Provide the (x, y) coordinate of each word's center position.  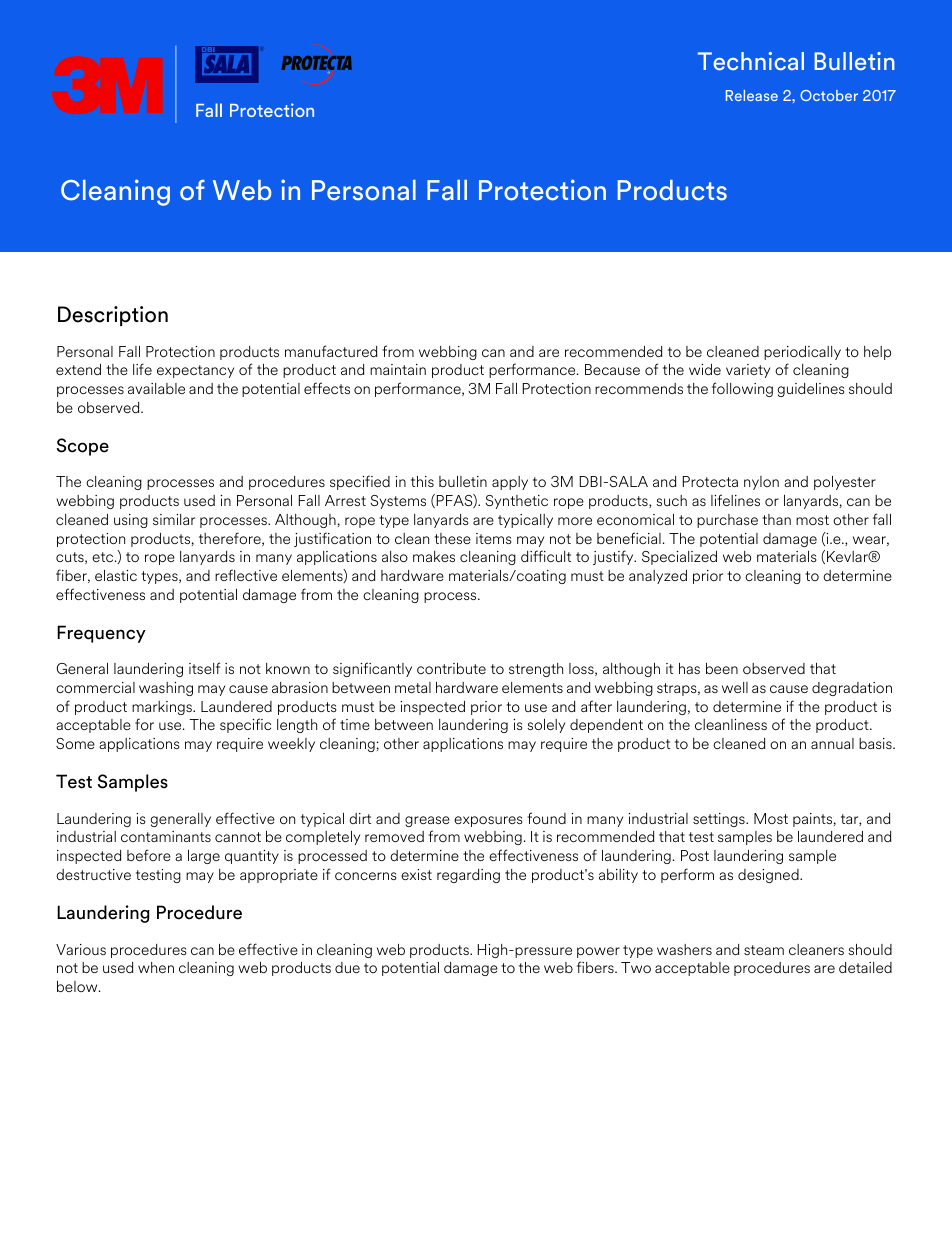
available (156, 388)
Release (752, 95)
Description (113, 316)
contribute (451, 668)
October (829, 95)
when (156, 967)
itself (205, 668)
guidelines (811, 390)
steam (764, 950)
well (735, 687)
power (598, 952)
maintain (398, 369)
